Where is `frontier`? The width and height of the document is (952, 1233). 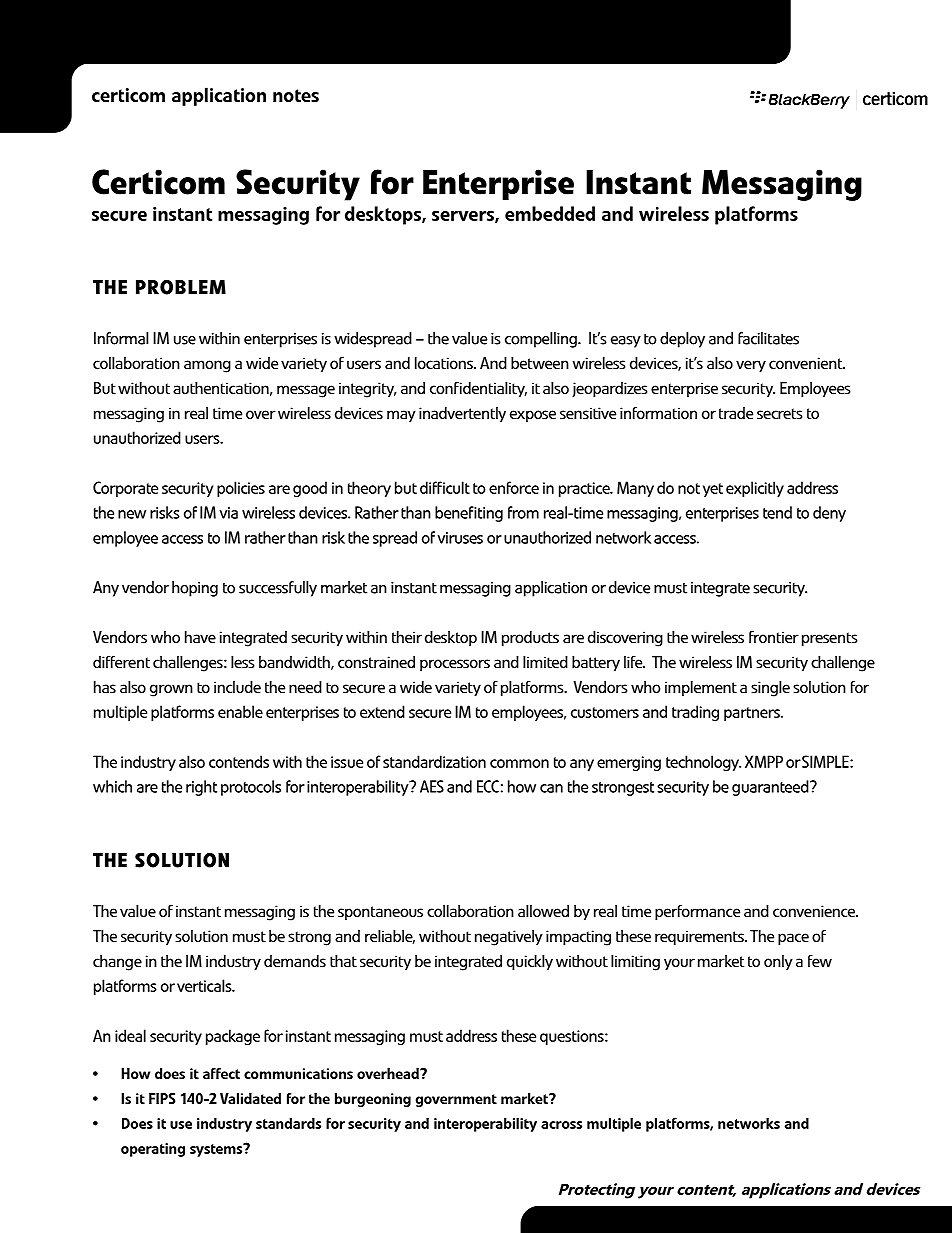
frontier is located at coordinates (774, 637).
